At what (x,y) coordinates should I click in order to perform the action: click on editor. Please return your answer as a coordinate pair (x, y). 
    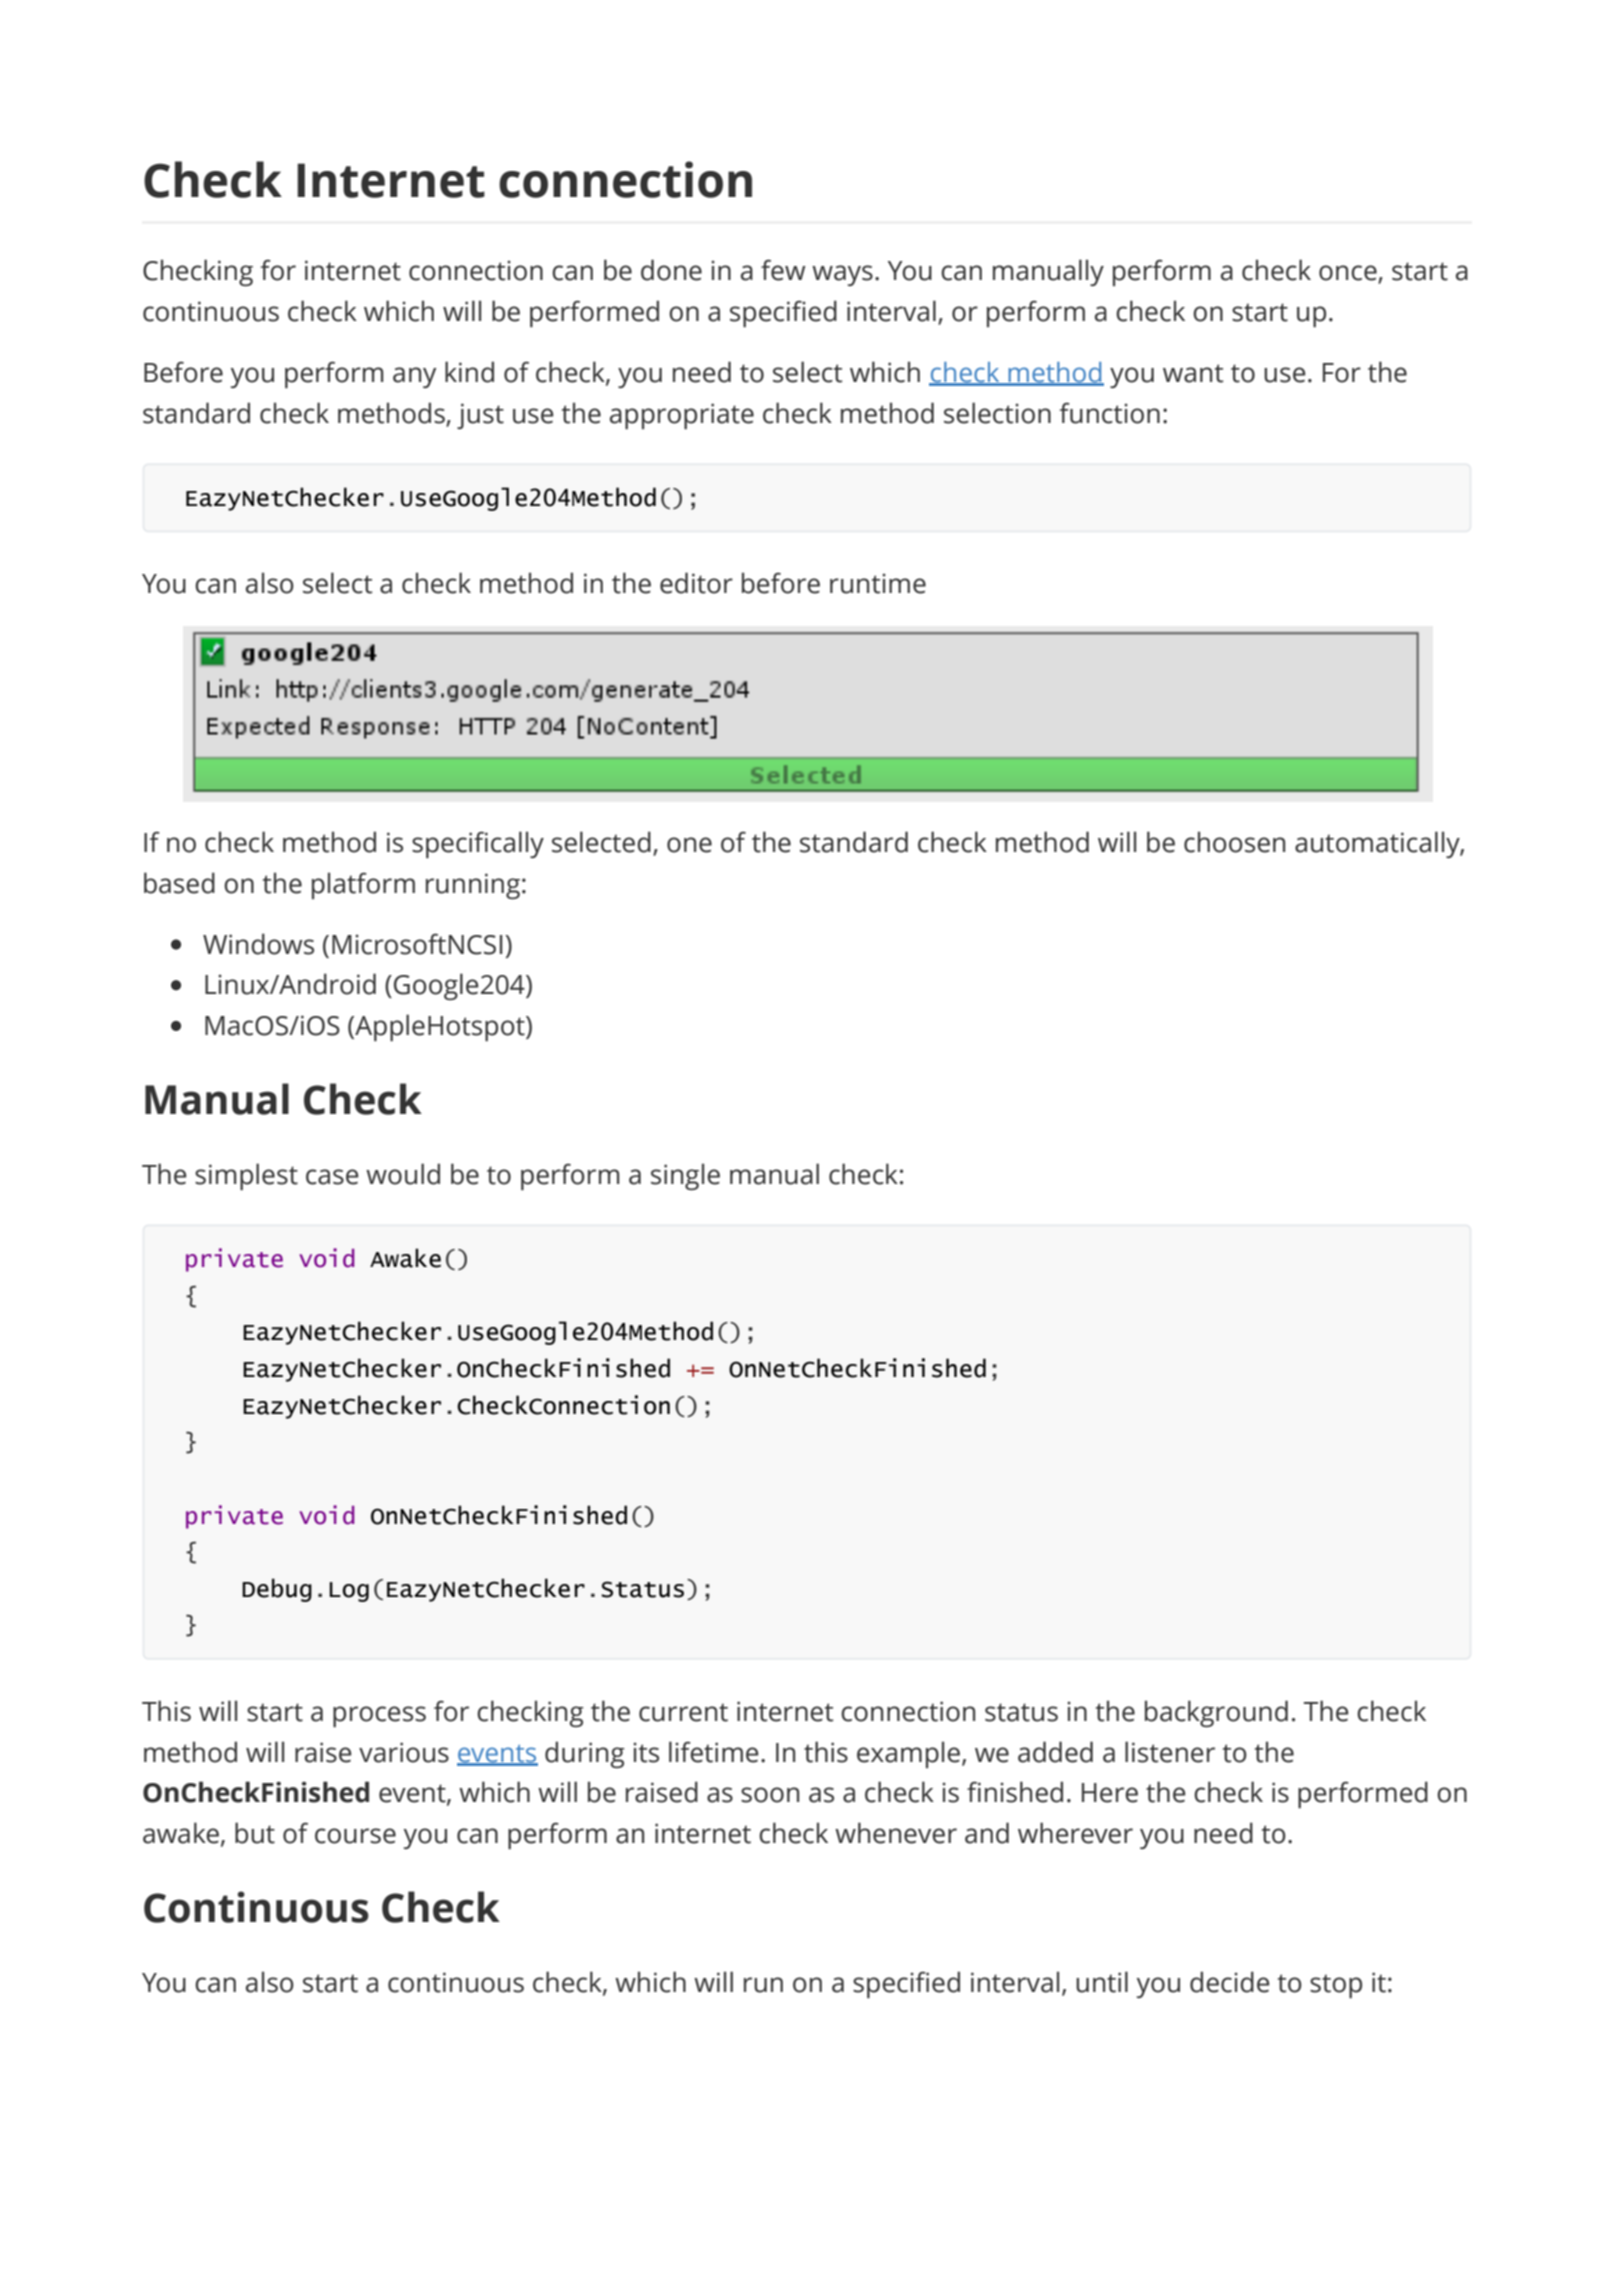
    Looking at the image, I should click on (696, 583).
